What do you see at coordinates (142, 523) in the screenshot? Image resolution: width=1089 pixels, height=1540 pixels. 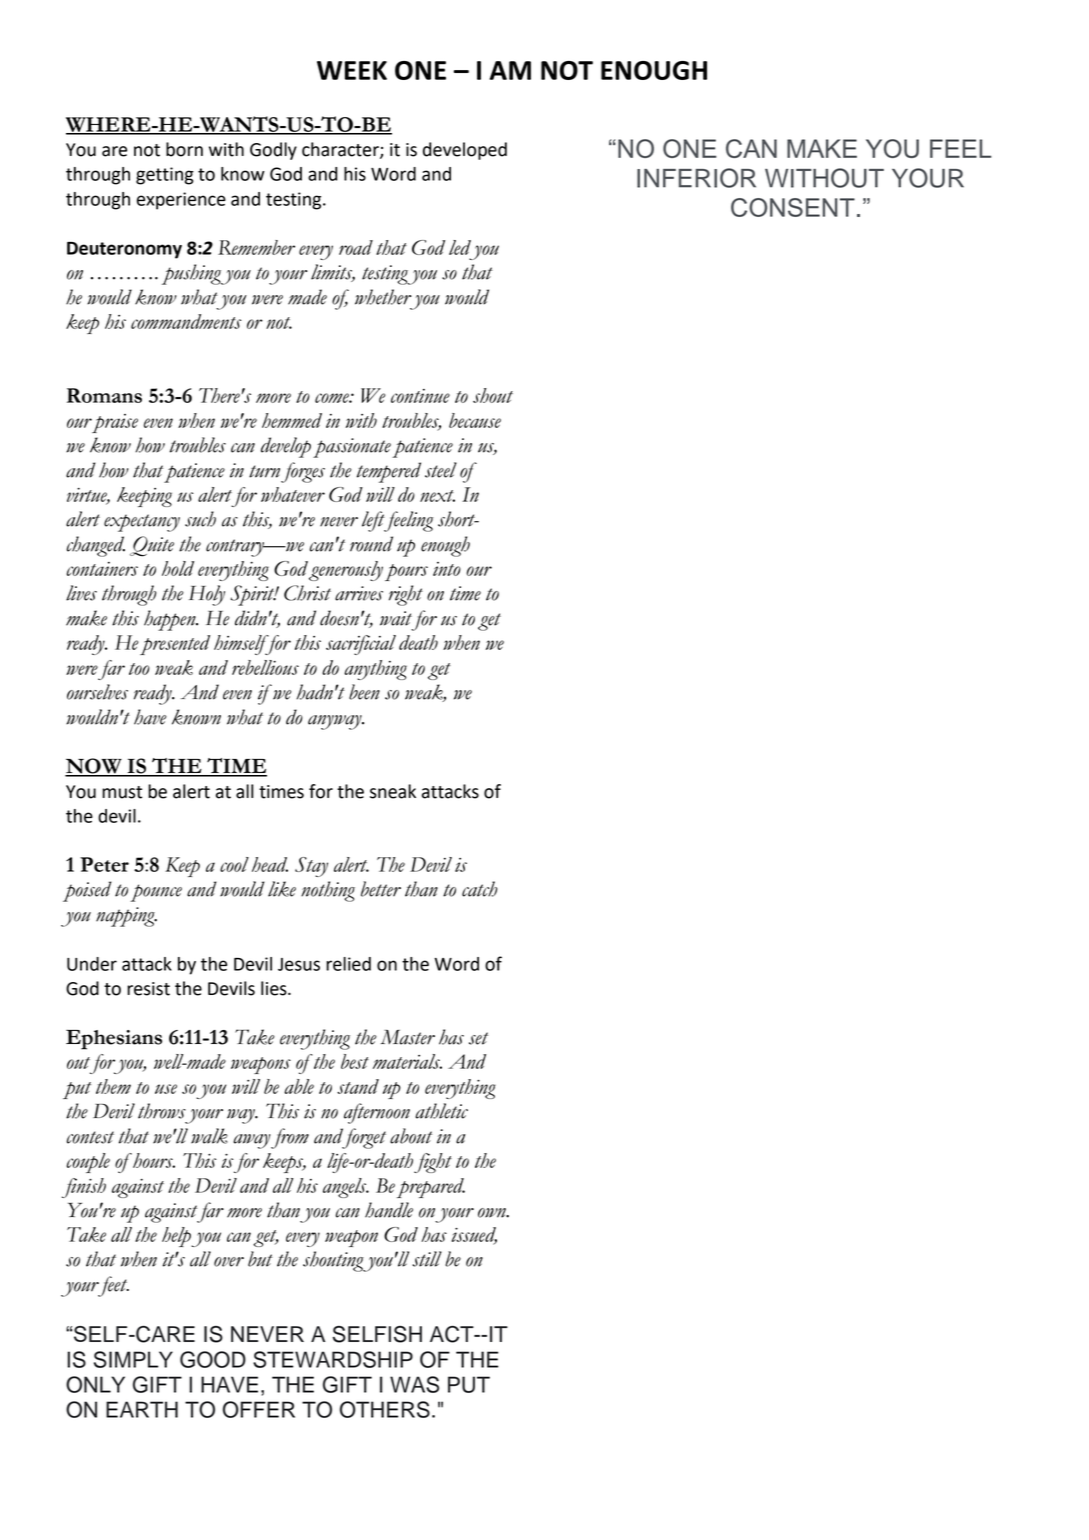 I see `expectancy` at bounding box center [142, 523].
